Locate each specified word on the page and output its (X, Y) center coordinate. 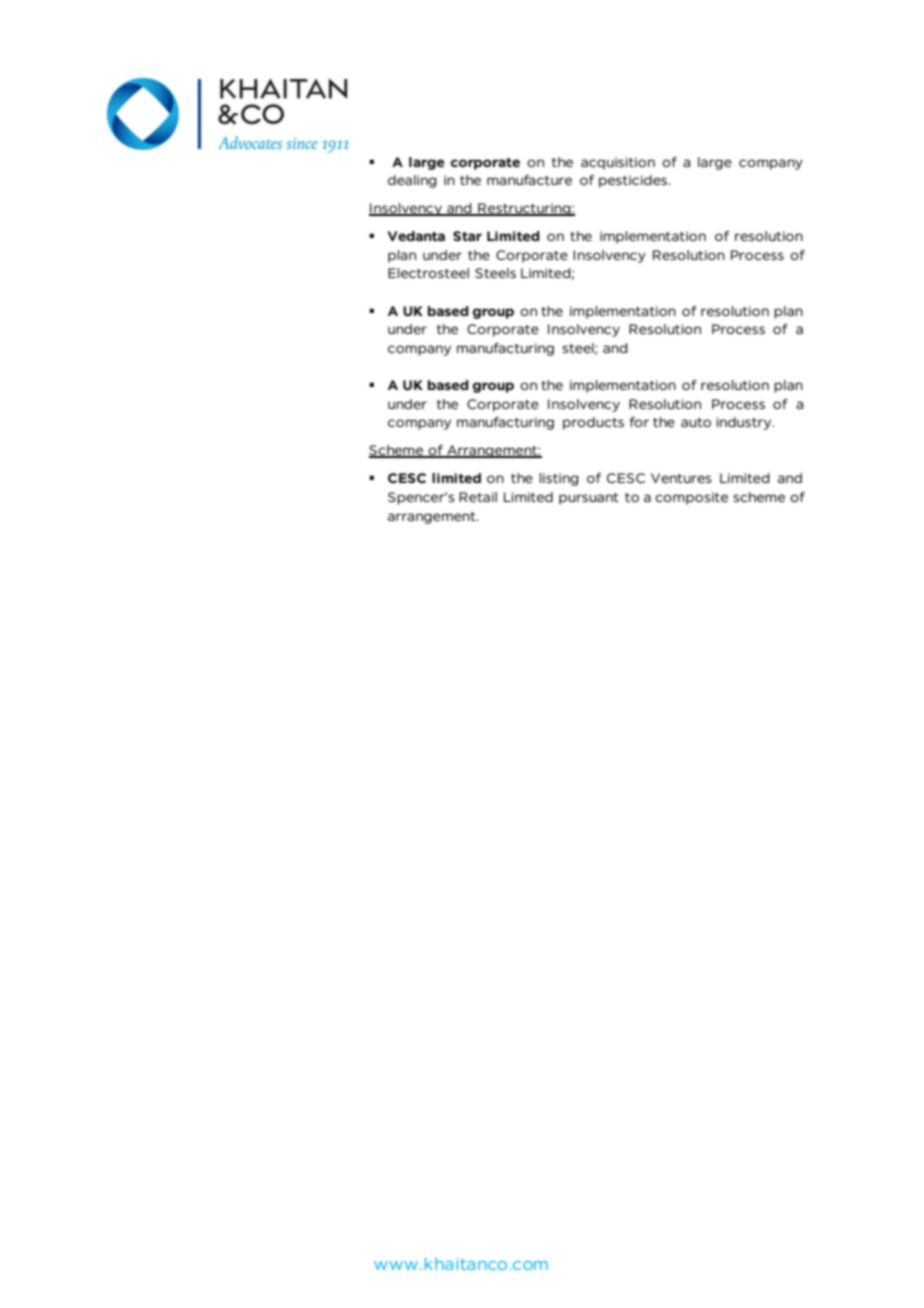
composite (691, 498)
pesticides (634, 181)
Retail (478, 497)
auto (696, 422)
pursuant (589, 499)
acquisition (618, 163)
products (593, 423)
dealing (412, 181)
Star (467, 236)
